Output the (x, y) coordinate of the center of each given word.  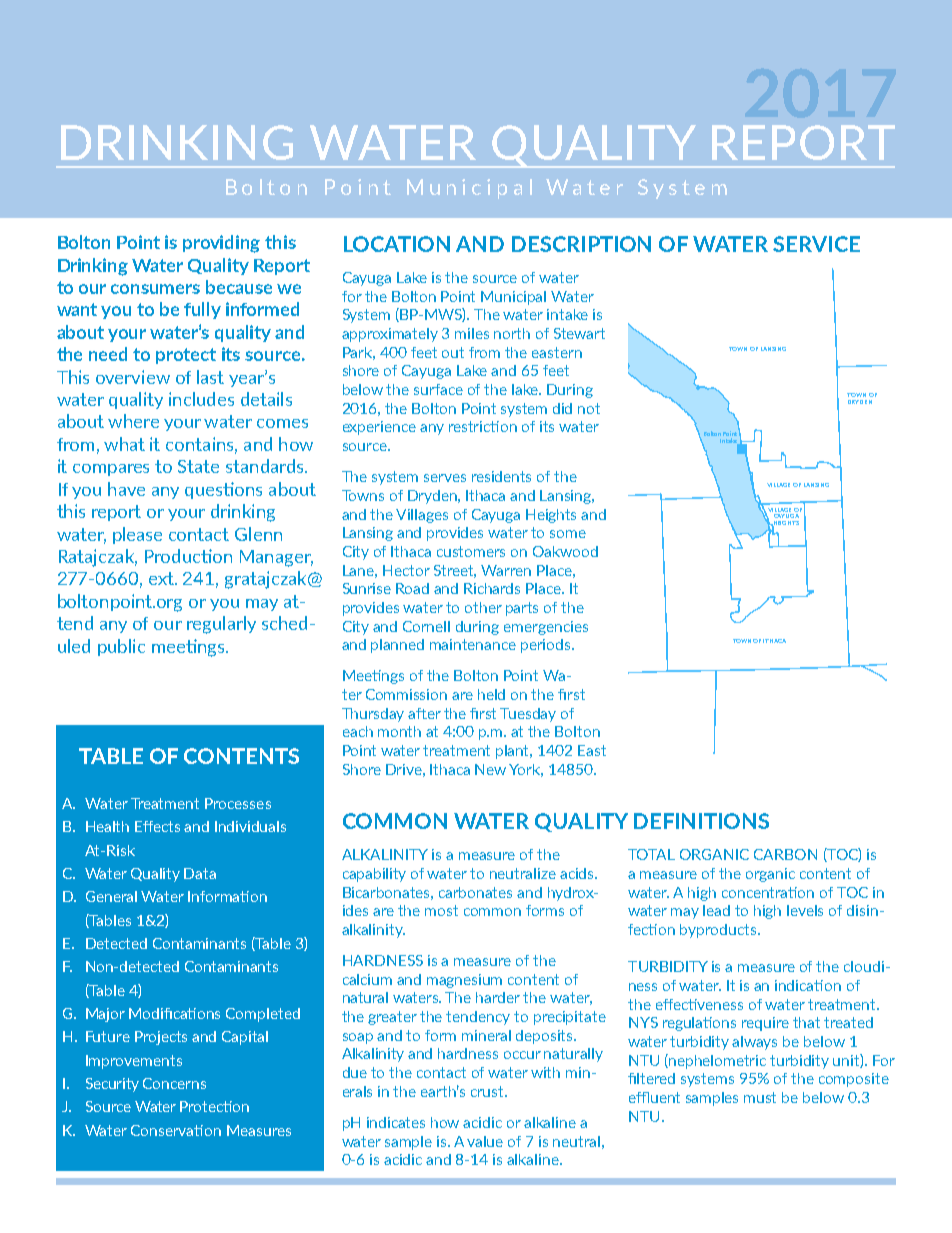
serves (445, 478)
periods (547, 646)
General (111, 896)
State (198, 466)
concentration (768, 892)
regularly (221, 625)
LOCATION (397, 244)
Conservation (176, 1130)
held (491, 694)
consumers (155, 289)
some (568, 534)
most (441, 910)
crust (489, 1091)
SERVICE (816, 244)
